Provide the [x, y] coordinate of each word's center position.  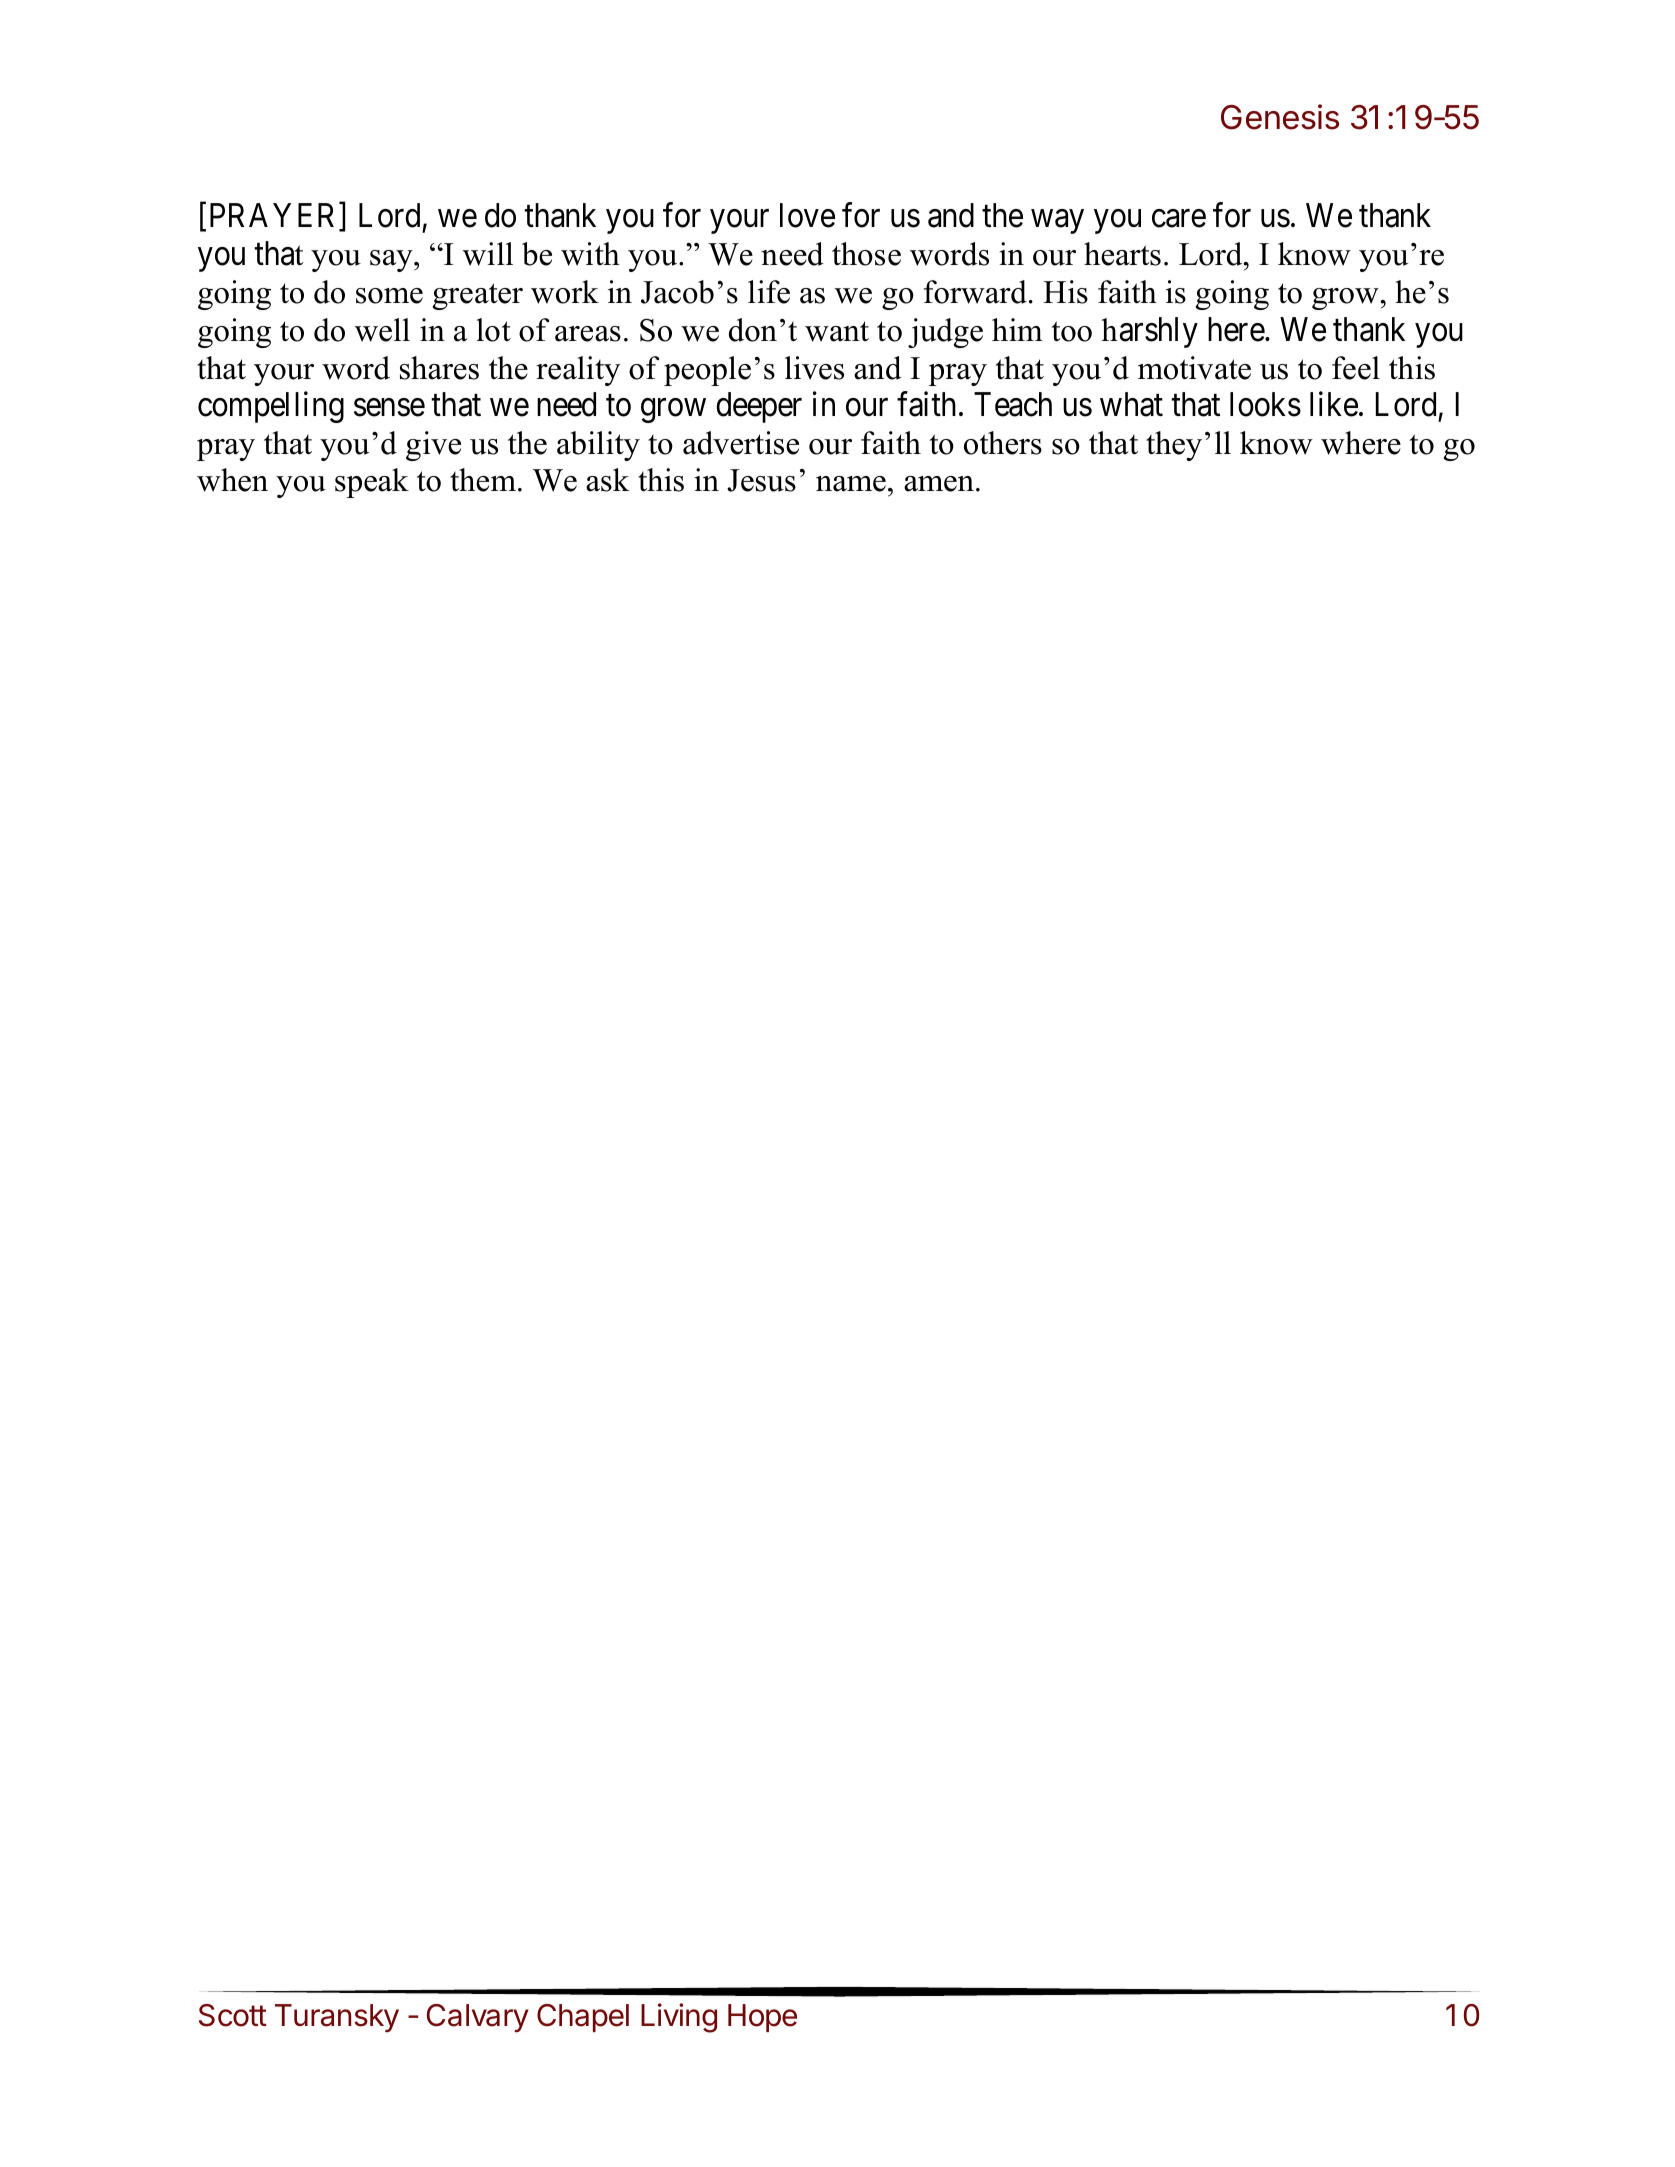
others [1003, 443]
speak [372, 483]
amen [939, 484]
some [389, 296]
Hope [762, 2018]
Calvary [478, 2018]
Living [679, 2018]
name [851, 484]
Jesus [761, 480]
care [1179, 219]
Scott [233, 2015]
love [807, 215]
